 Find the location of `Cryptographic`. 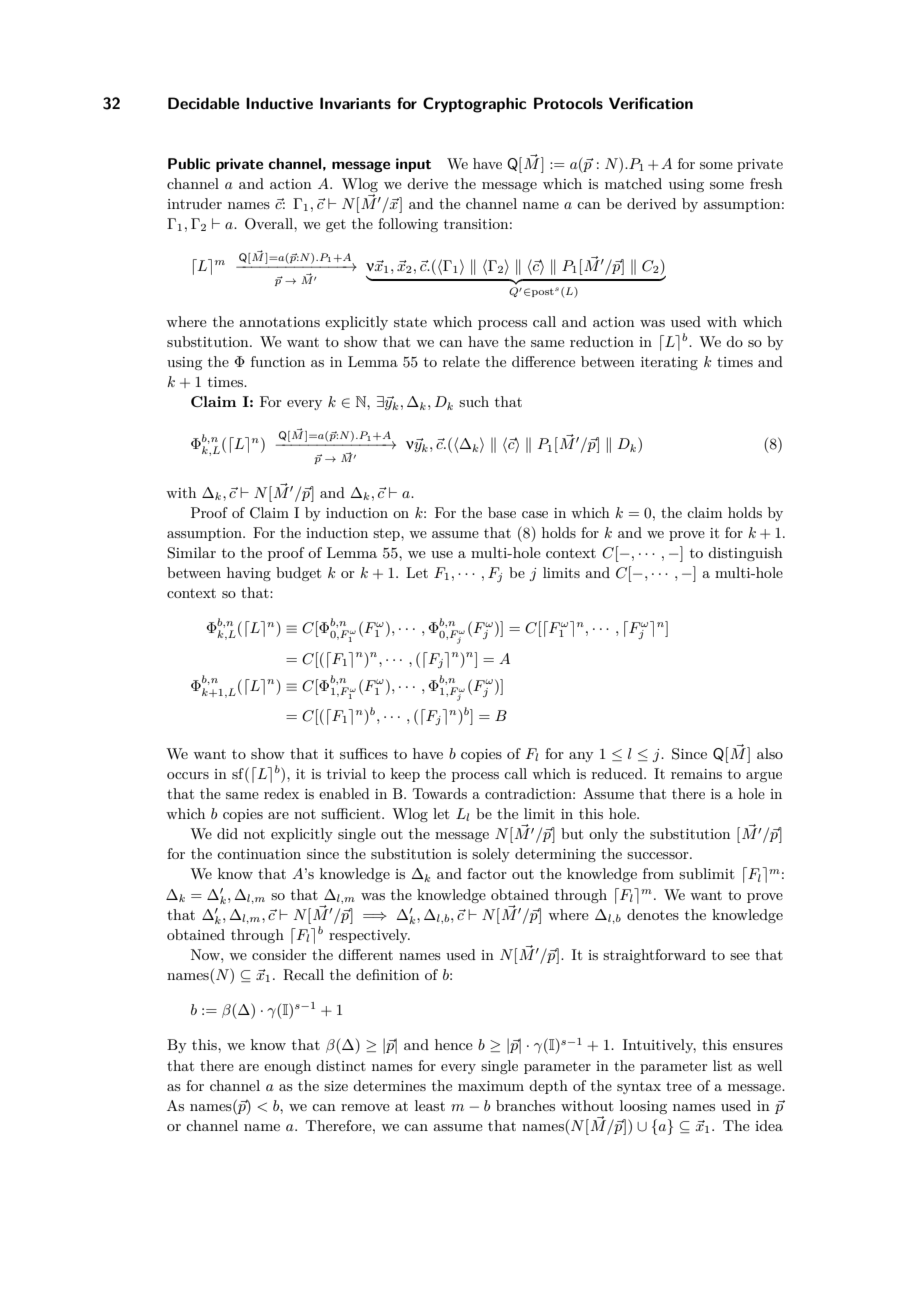

Cryptographic is located at coordinates (474, 105).
